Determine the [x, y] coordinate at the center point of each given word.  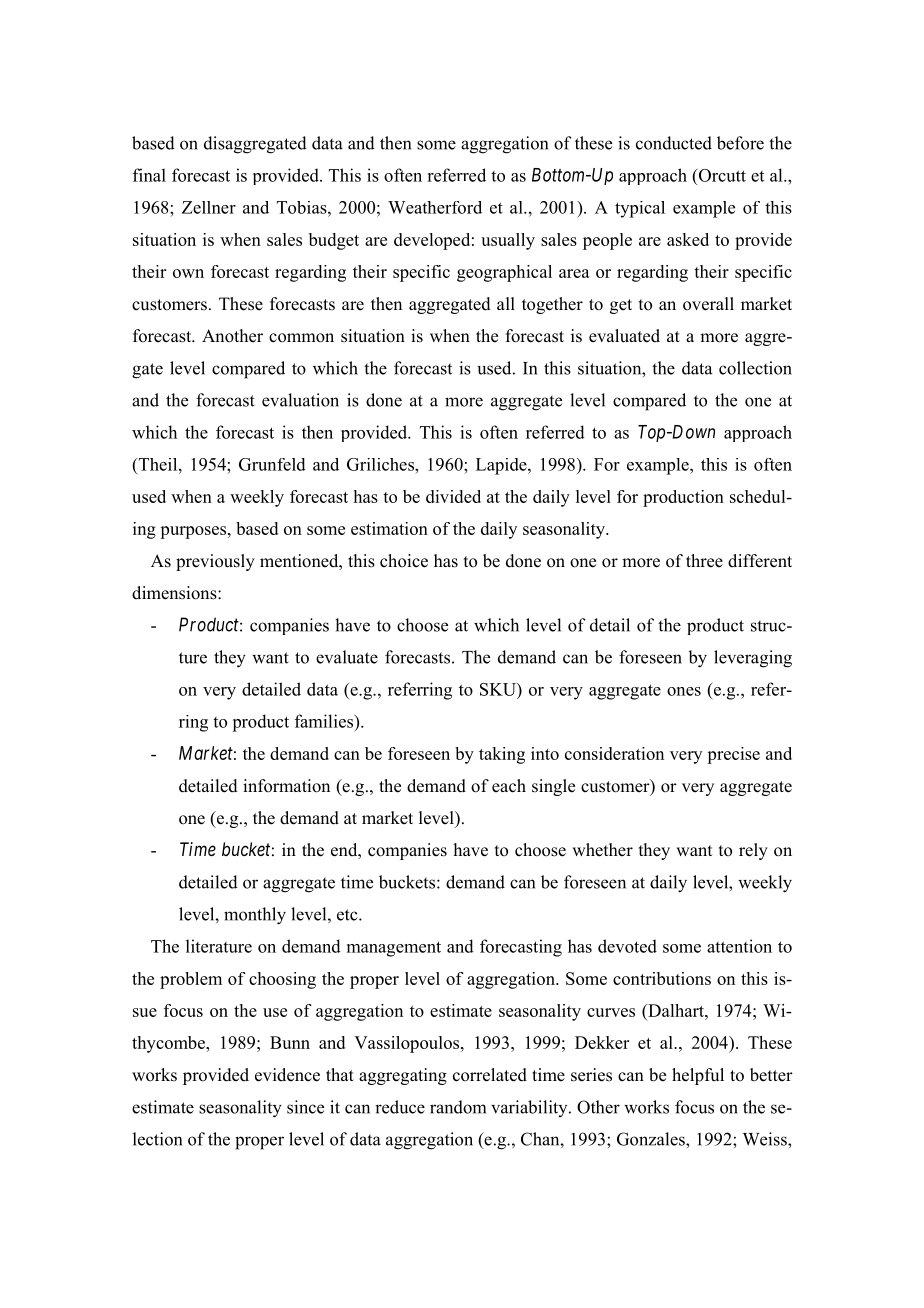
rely [753, 851]
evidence [287, 1075]
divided [453, 496]
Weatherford [435, 207]
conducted [674, 143]
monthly [255, 916]
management [394, 949]
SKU [499, 689]
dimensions [175, 593]
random [458, 1107]
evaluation [300, 400]
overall [708, 304]
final [149, 175]
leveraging [753, 659]
